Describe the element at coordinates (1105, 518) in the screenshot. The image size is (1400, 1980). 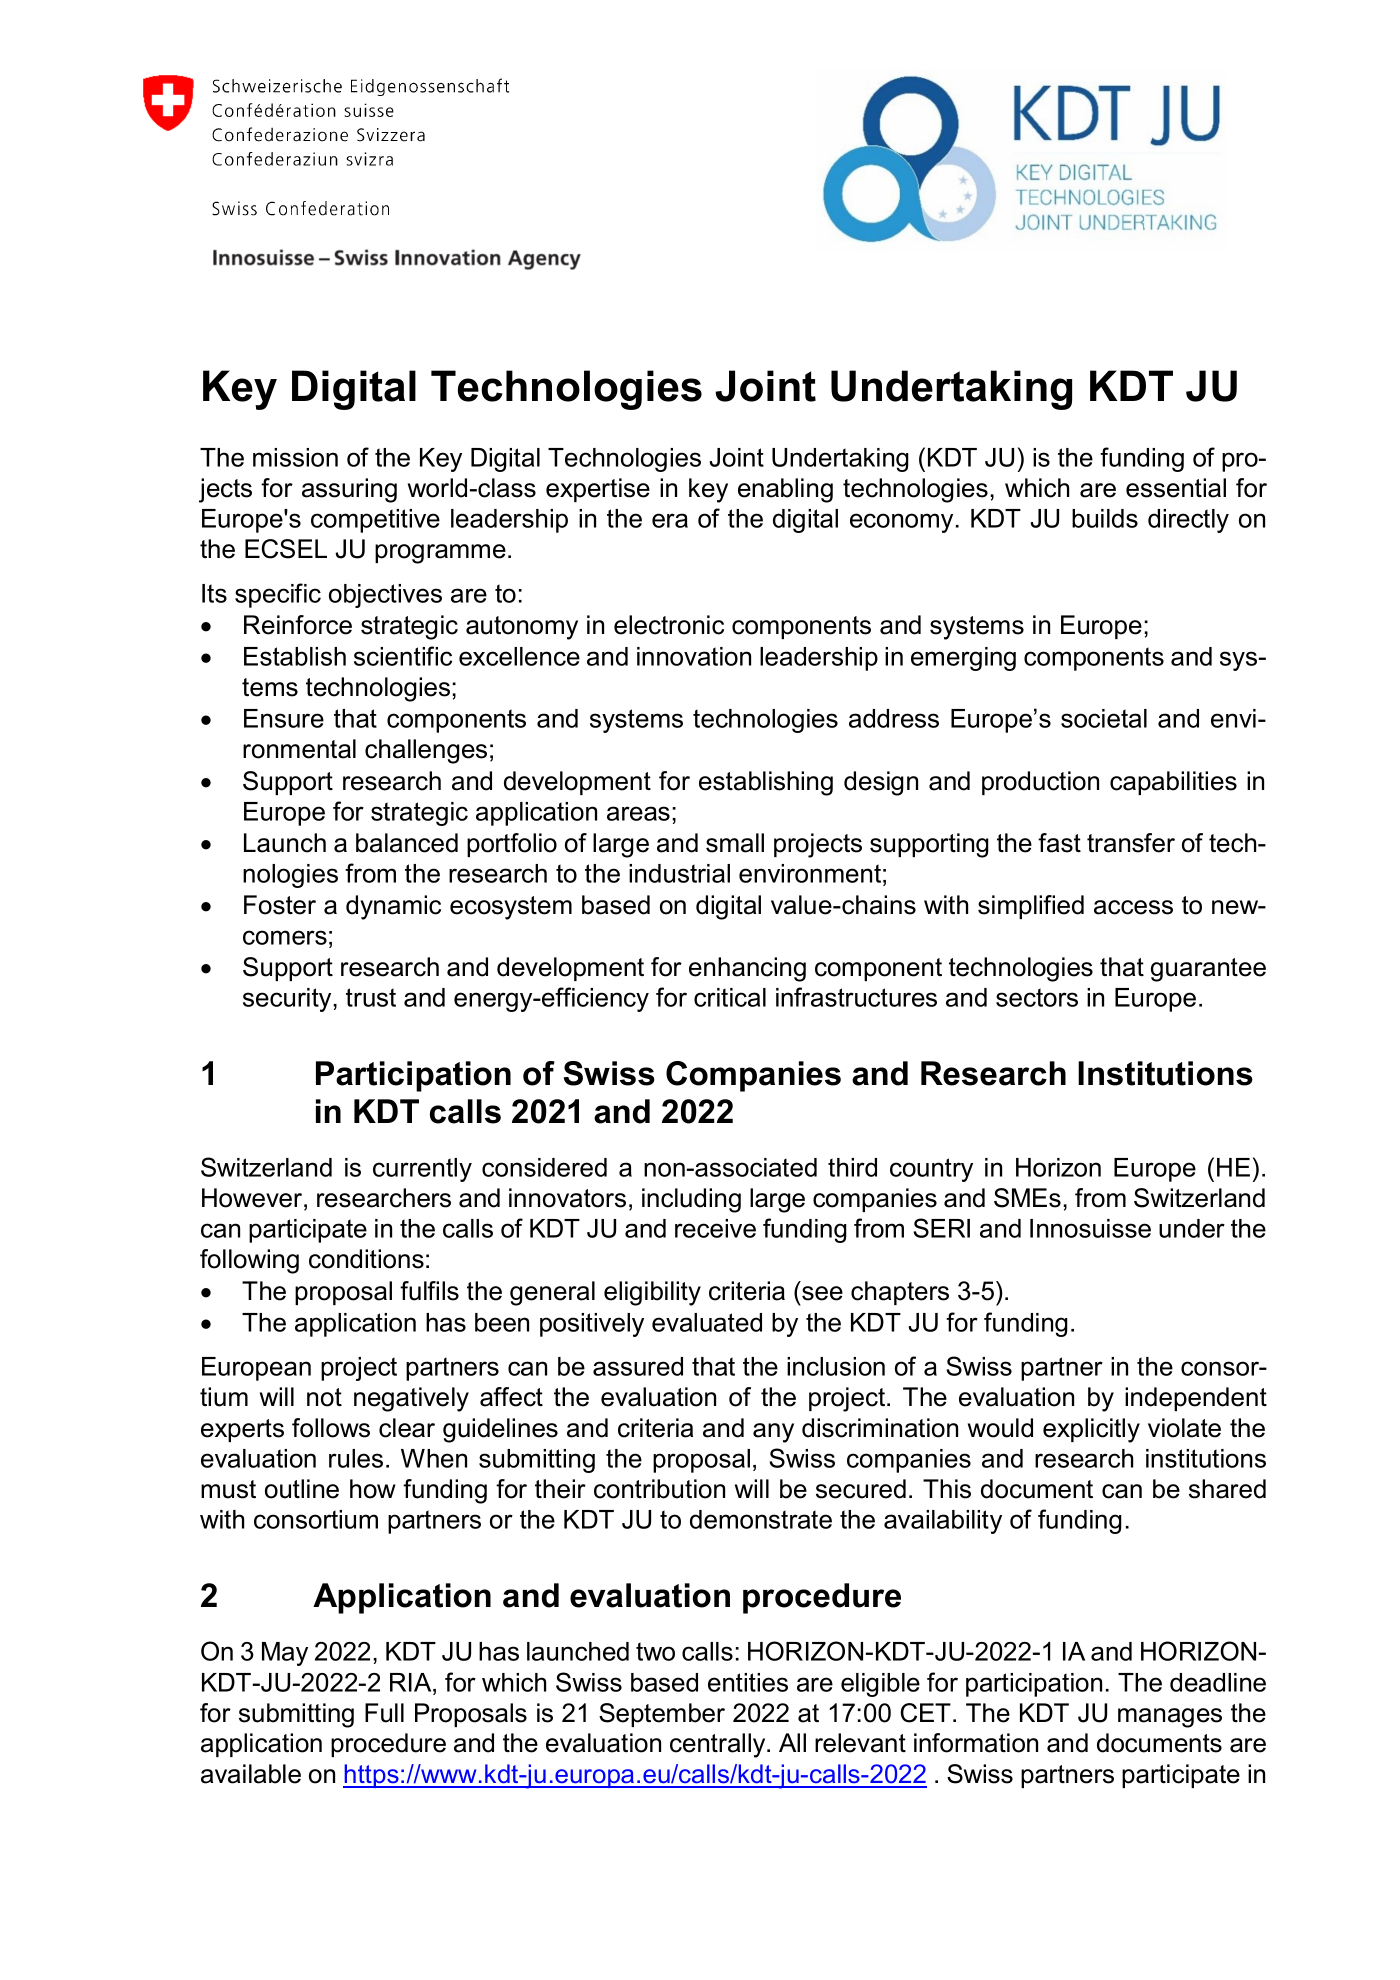
I see `builds` at that location.
